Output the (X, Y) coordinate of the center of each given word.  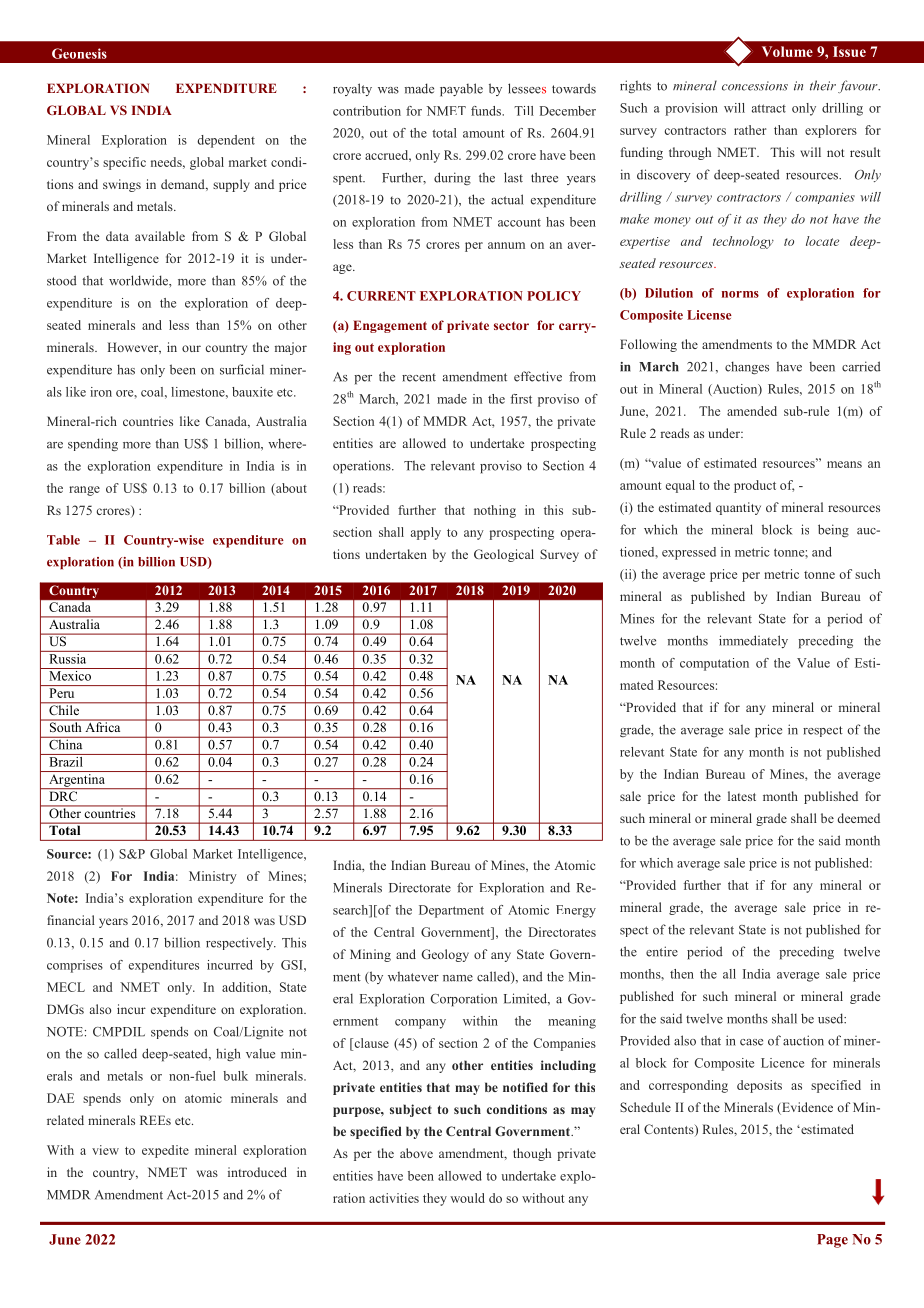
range (84, 491)
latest (742, 796)
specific (124, 163)
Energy (576, 911)
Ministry (213, 877)
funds (487, 111)
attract (769, 108)
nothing (495, 511)
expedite (165, 1151)
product (755, 486)
